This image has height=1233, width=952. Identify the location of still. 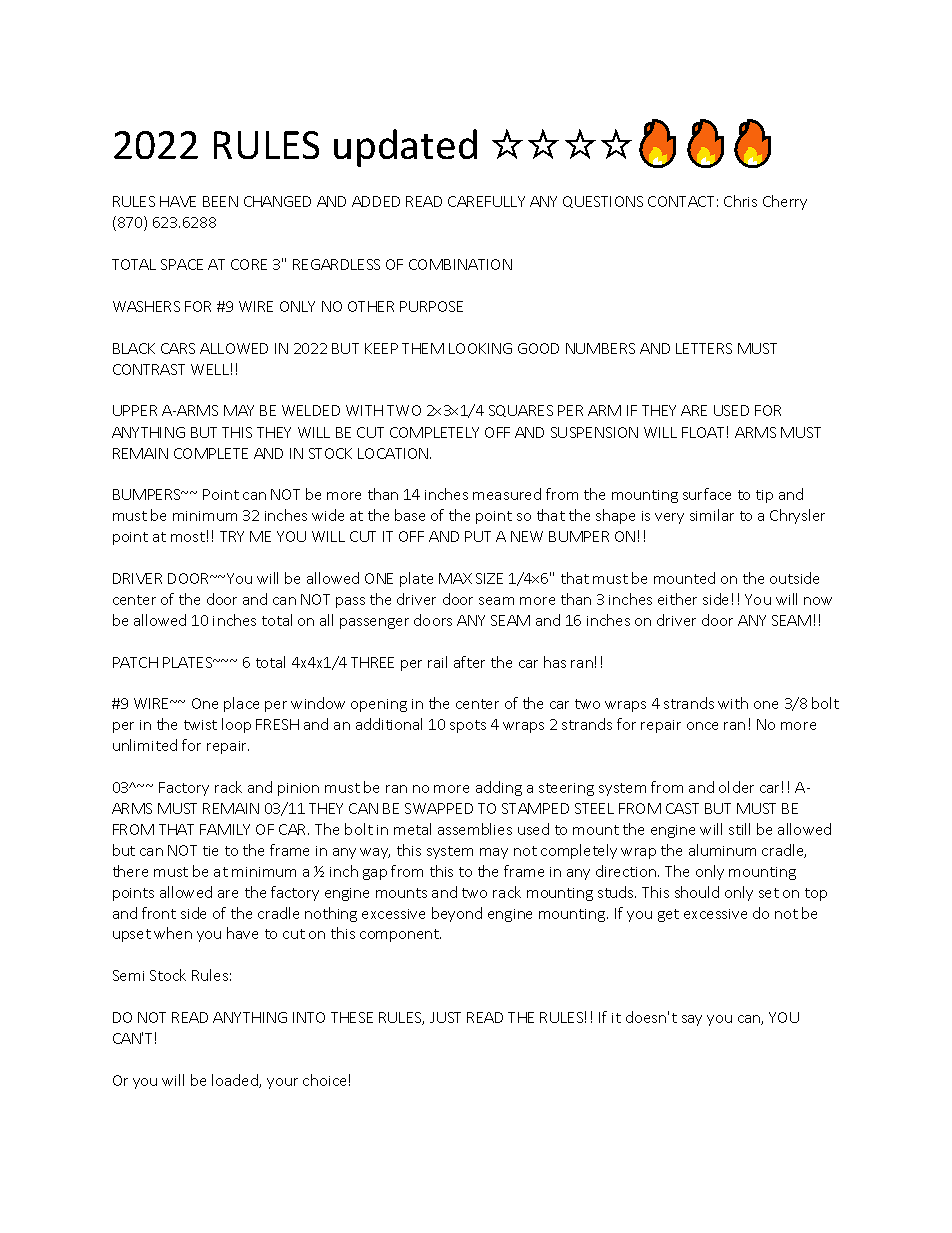
(739, 829).
